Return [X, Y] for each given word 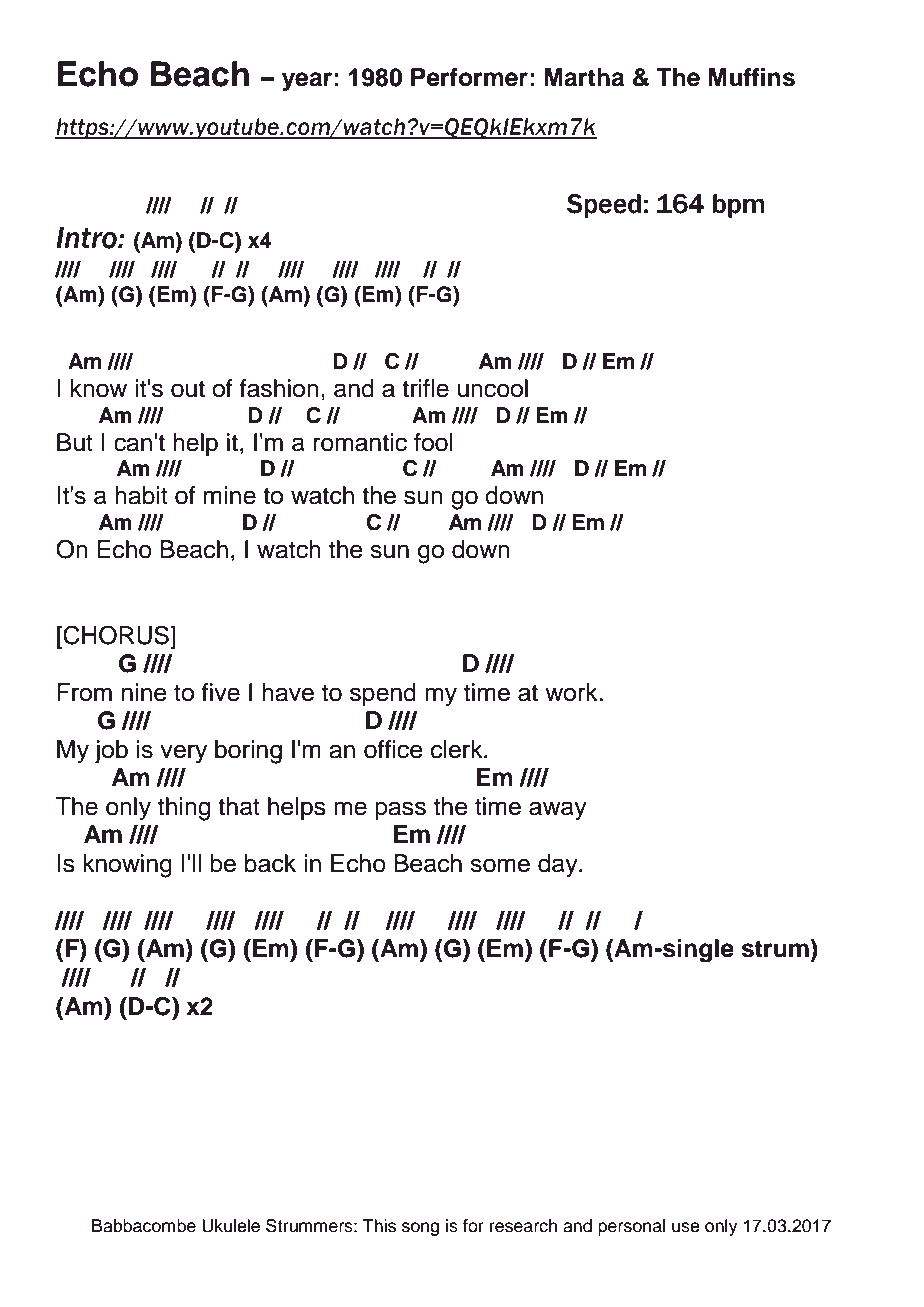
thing [184, 809]
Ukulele [231, 1226]
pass [400, 810]
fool [433, 442]
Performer [469, 77]
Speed [604, 205]
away [558, 811]
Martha [584, 77]
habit [141, 495]
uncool [493, 388]
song [420, 1229]
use [686, 1227]
